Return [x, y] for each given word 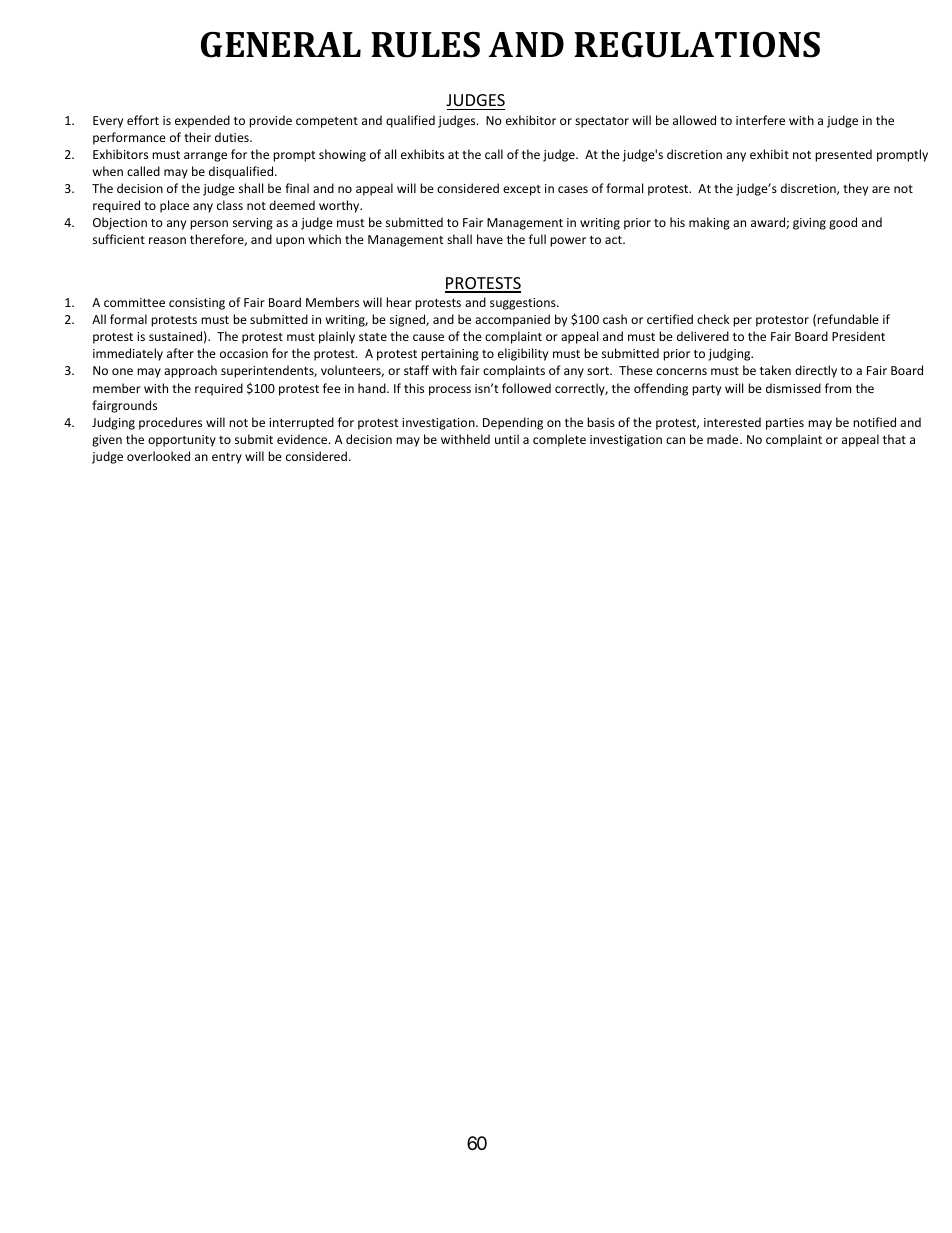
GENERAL [281, 45]
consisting [197, 304]
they [855, 189]
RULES [425, 45]
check [713, 319]
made [724, 439]
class [230, 205]
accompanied [512, 320]
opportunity [182, 441]
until [507, 439]
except [522, 190]
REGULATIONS [697, 45]
